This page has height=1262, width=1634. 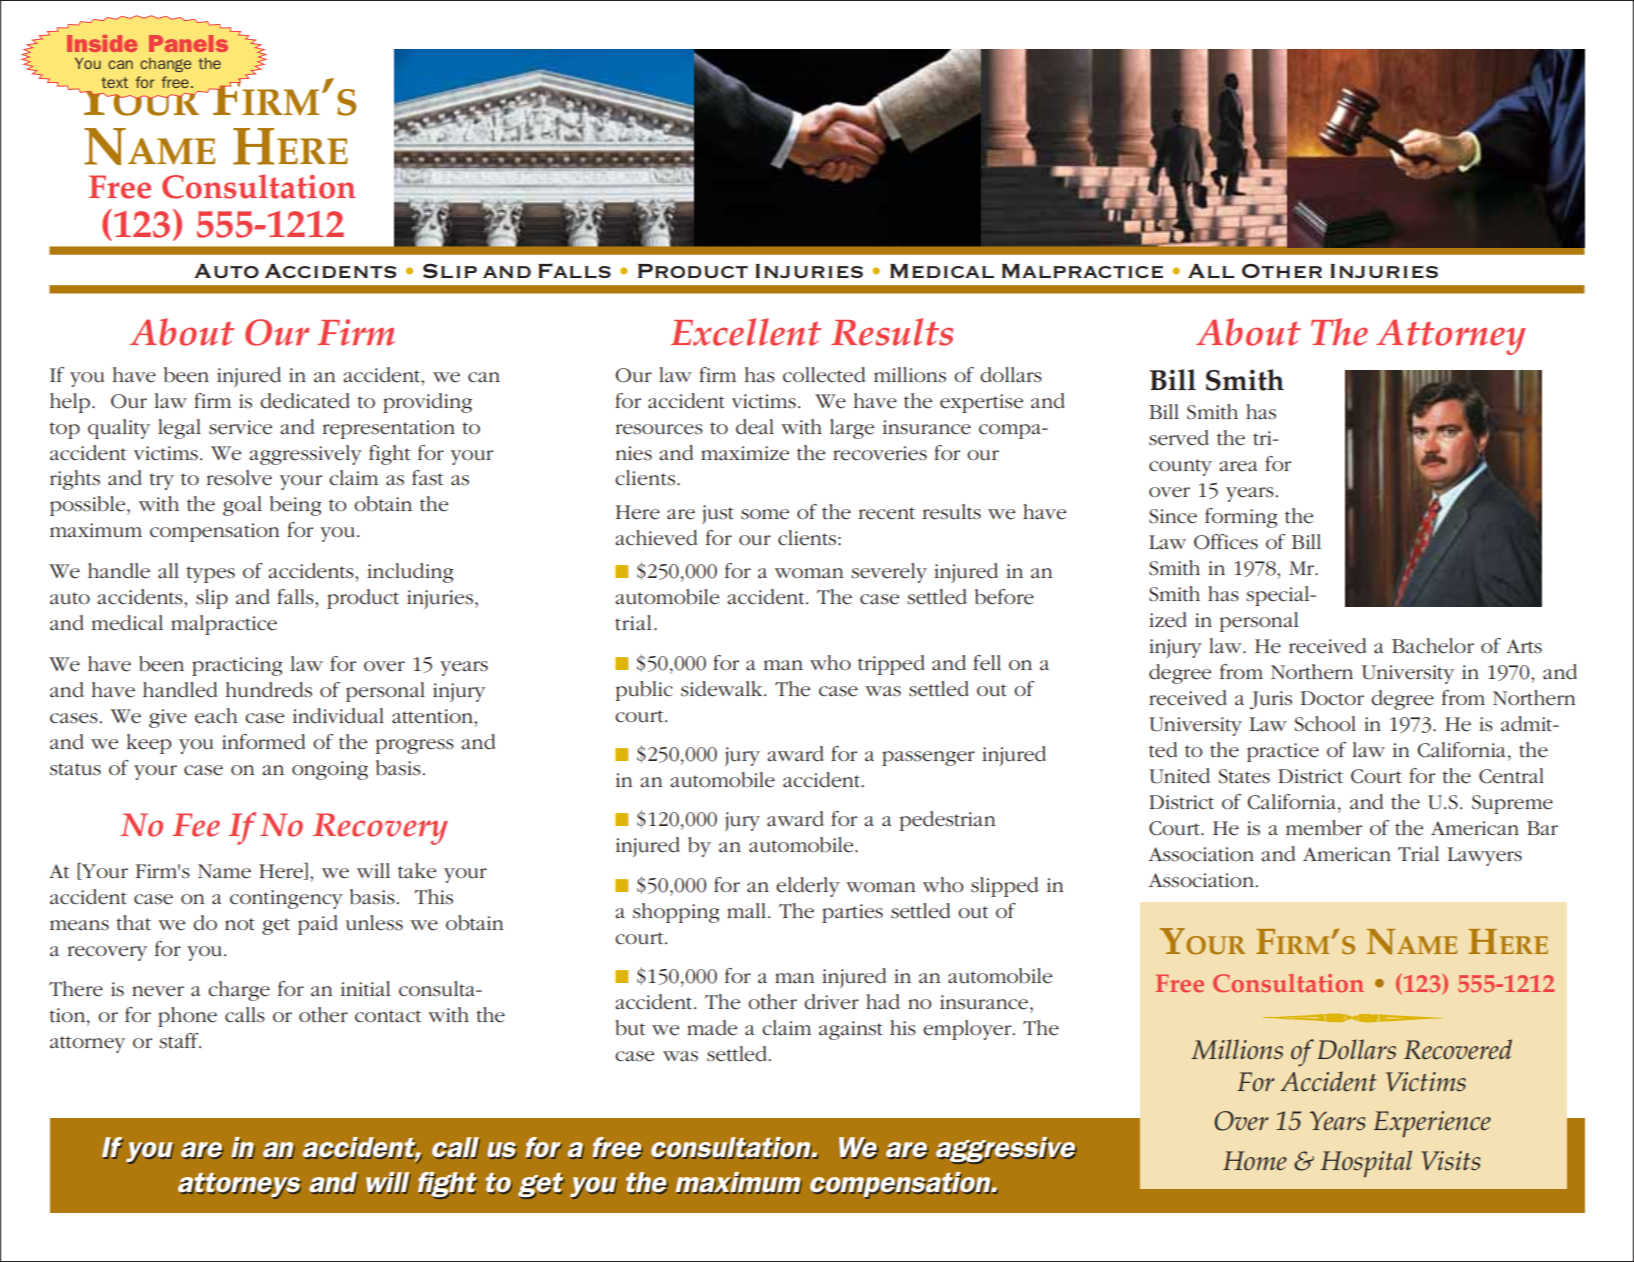 I want to click on Experience, so click(x=1432, y=1124).
